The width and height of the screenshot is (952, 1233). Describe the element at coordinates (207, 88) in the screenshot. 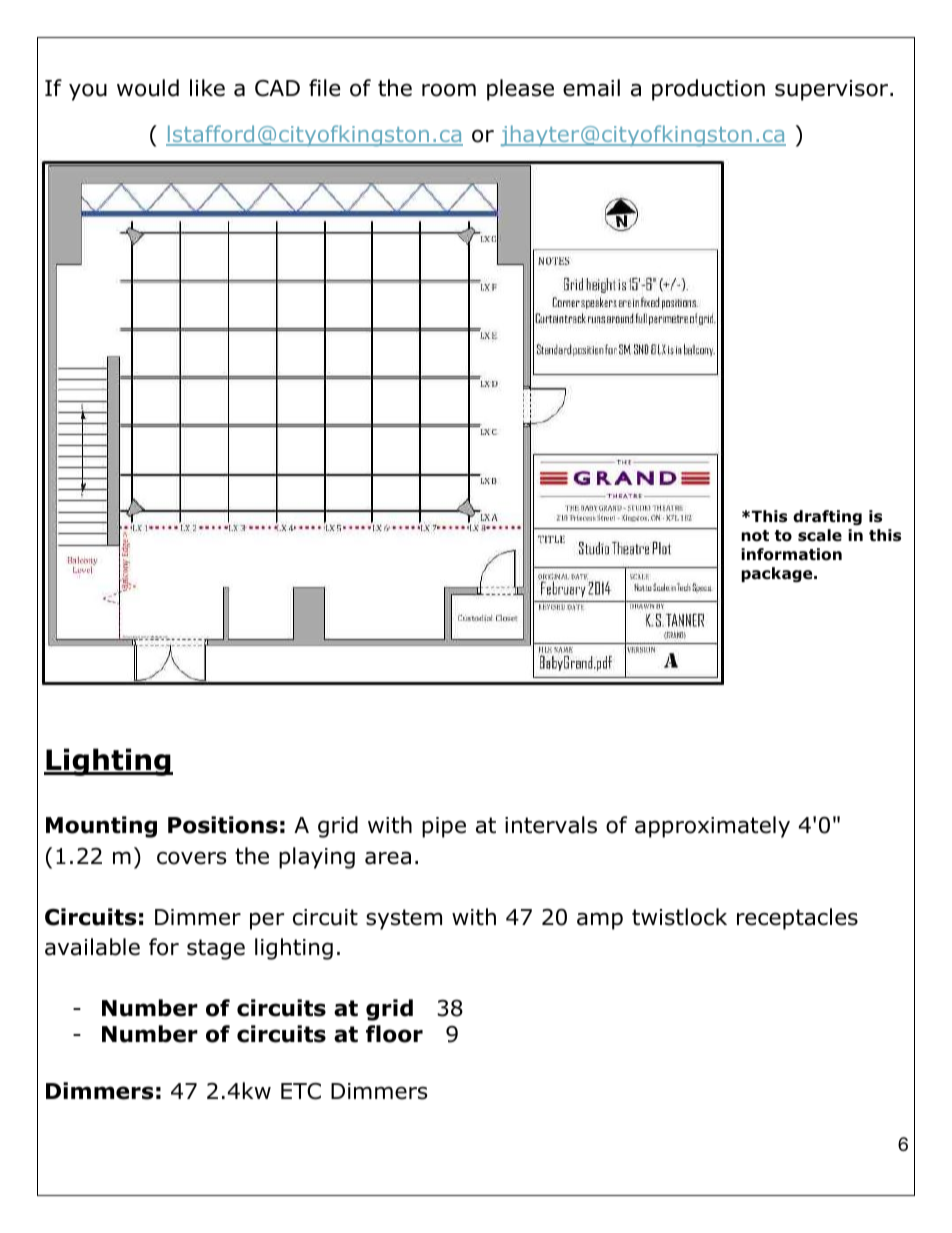

I see `like` at that location.
